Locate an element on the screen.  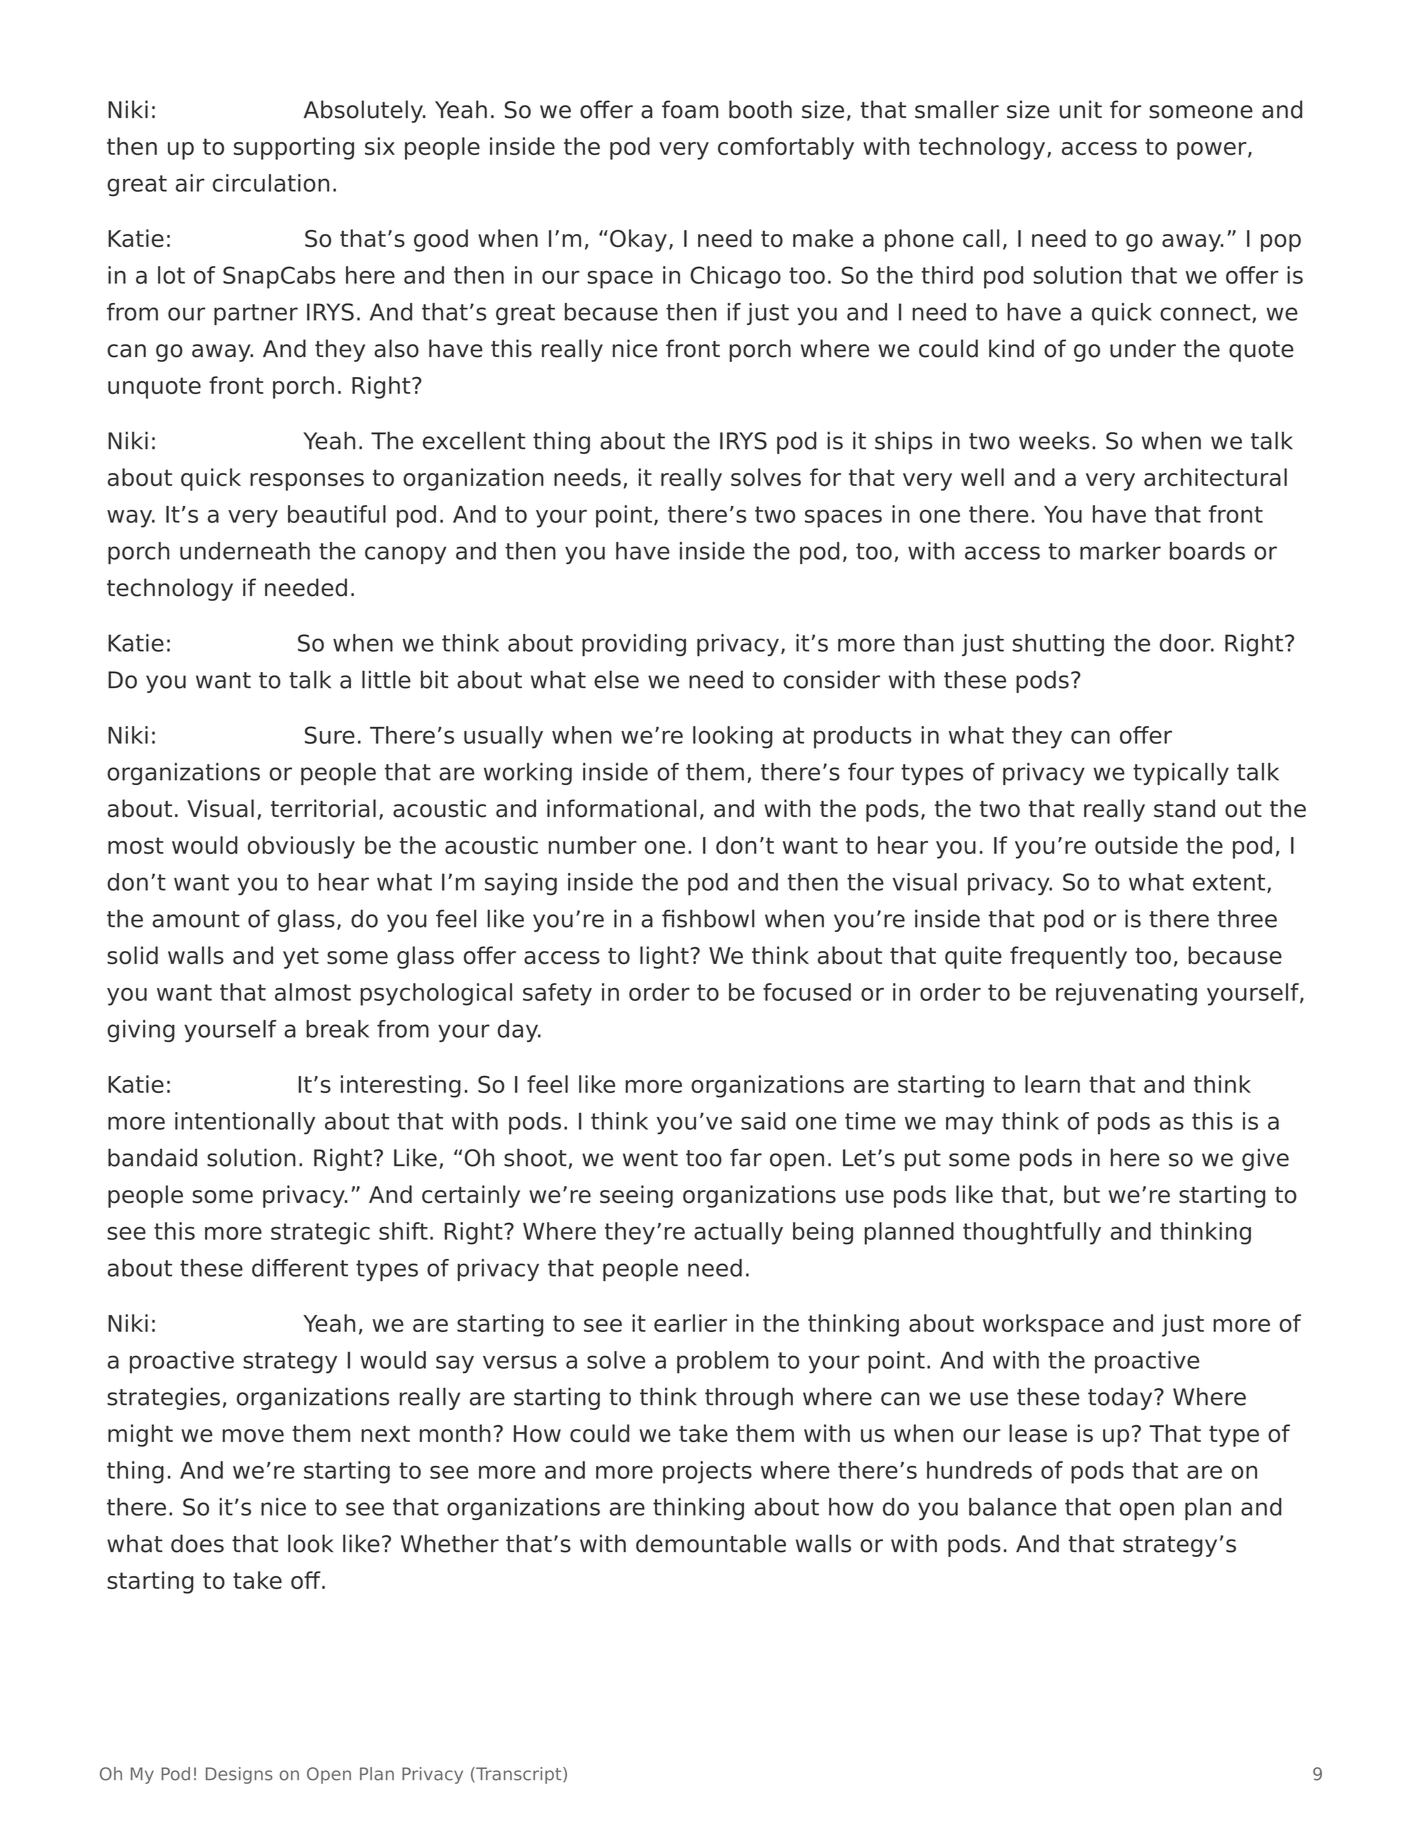
rejuvenating is located at coordinates (1126, 994).
